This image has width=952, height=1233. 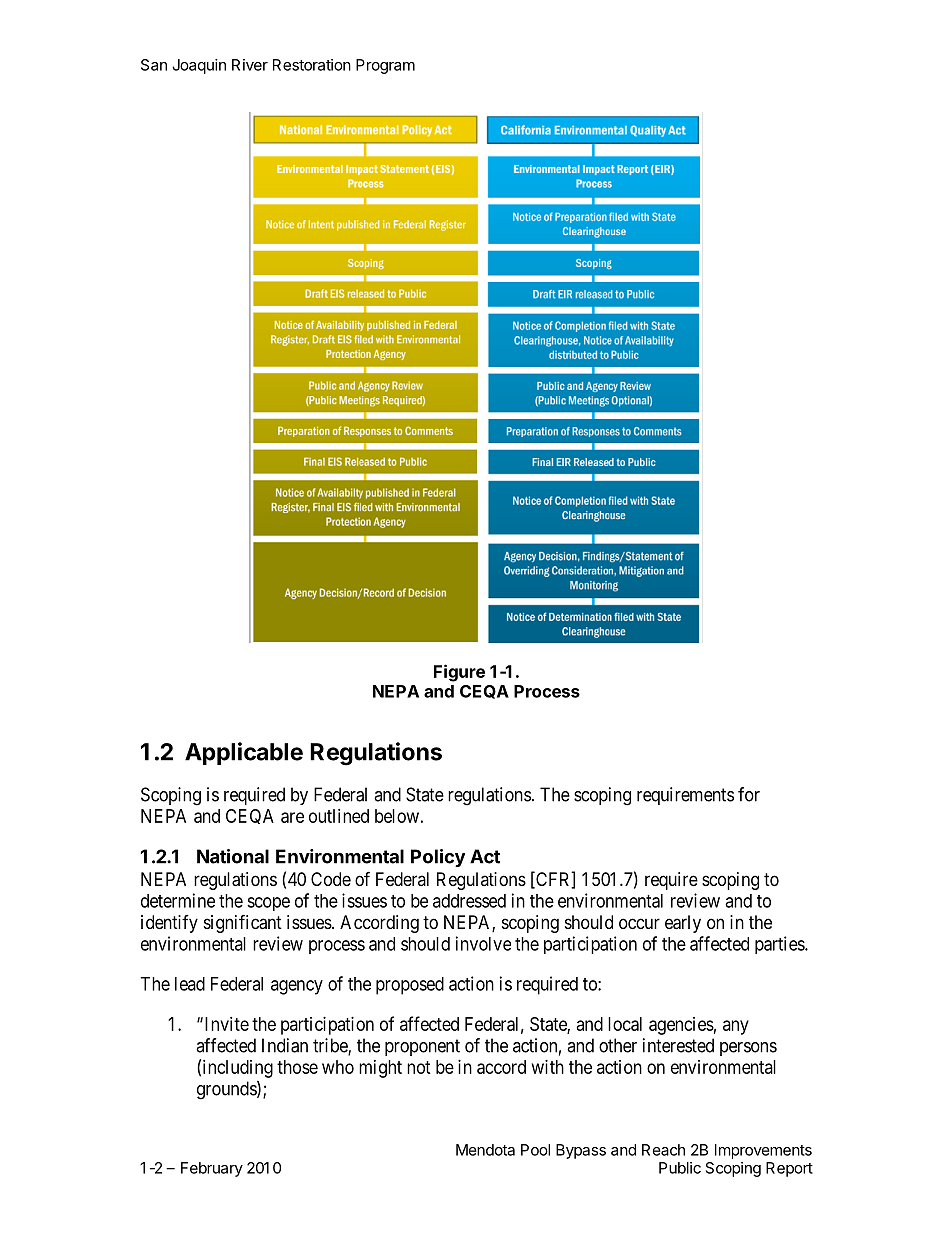 What do you see at coordinates (639, 923) in the image?
I see `occur` at bounding box center [639, 923].
